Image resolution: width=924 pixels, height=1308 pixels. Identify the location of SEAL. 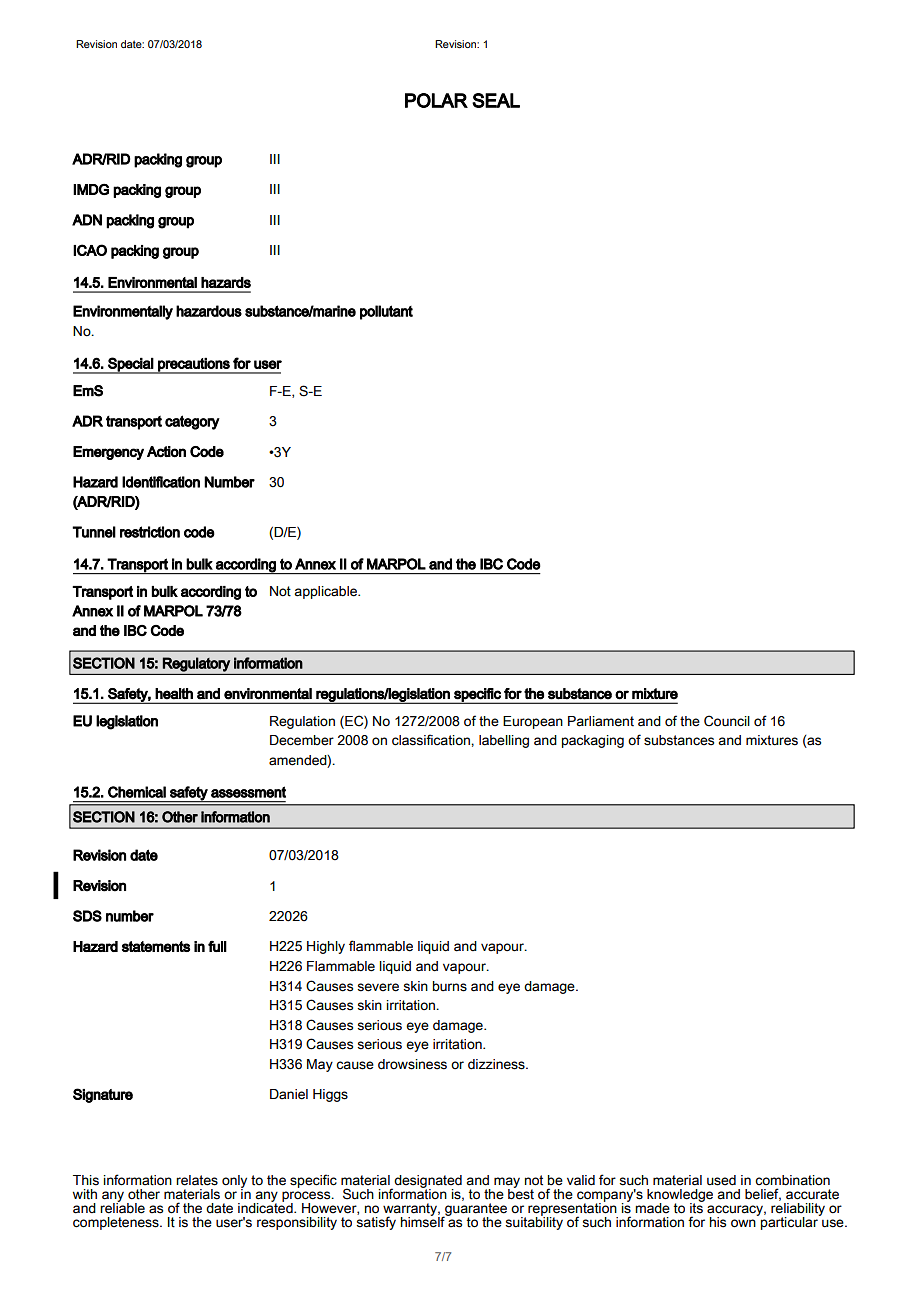
(496, 100).
